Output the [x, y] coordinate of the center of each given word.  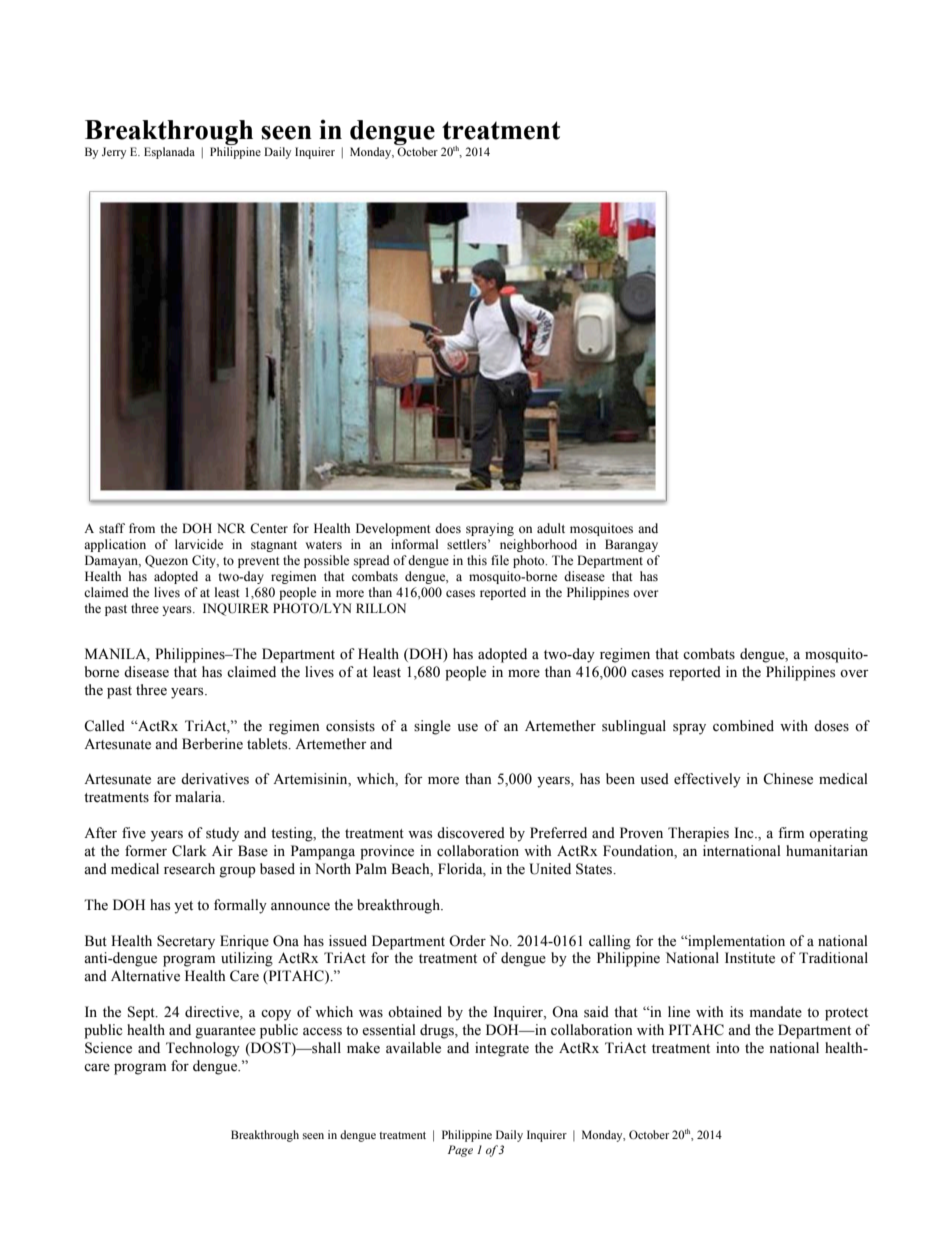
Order [467, 941]
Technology [203, 1049]
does [448, 528]
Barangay [631, 545]
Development [393, 529]
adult [551, 528]
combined [743, 726]
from [142, 528]
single [432, 727]
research [189, 869]
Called [104, 726]
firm [791, 832]
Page [460, 1151]
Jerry [114, 153]
